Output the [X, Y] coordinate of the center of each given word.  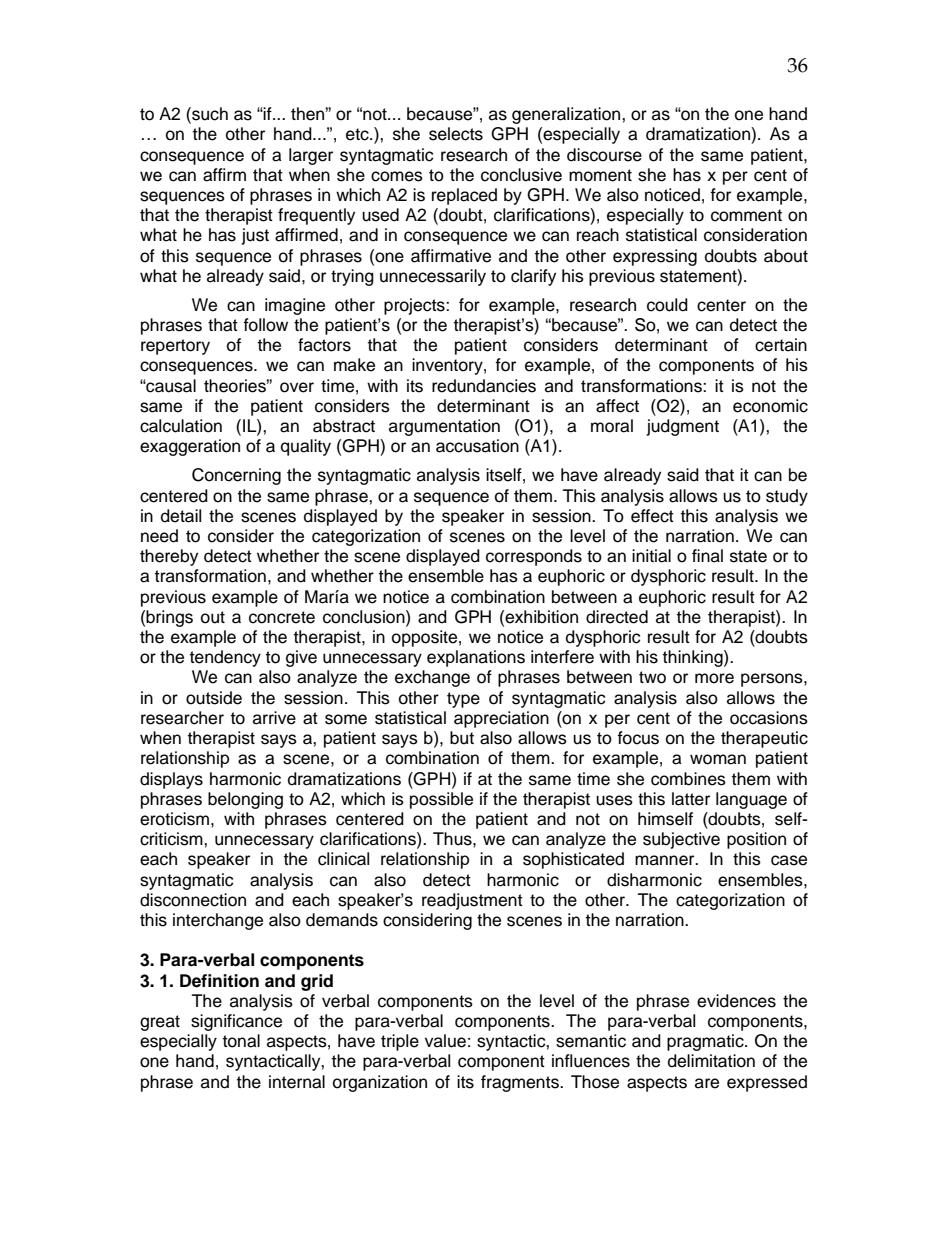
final [707, 556]
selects [456, 134]
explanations [476, 658]
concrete [282, 617]
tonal [241, 1041]
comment [746, 215]
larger [311, 156]
